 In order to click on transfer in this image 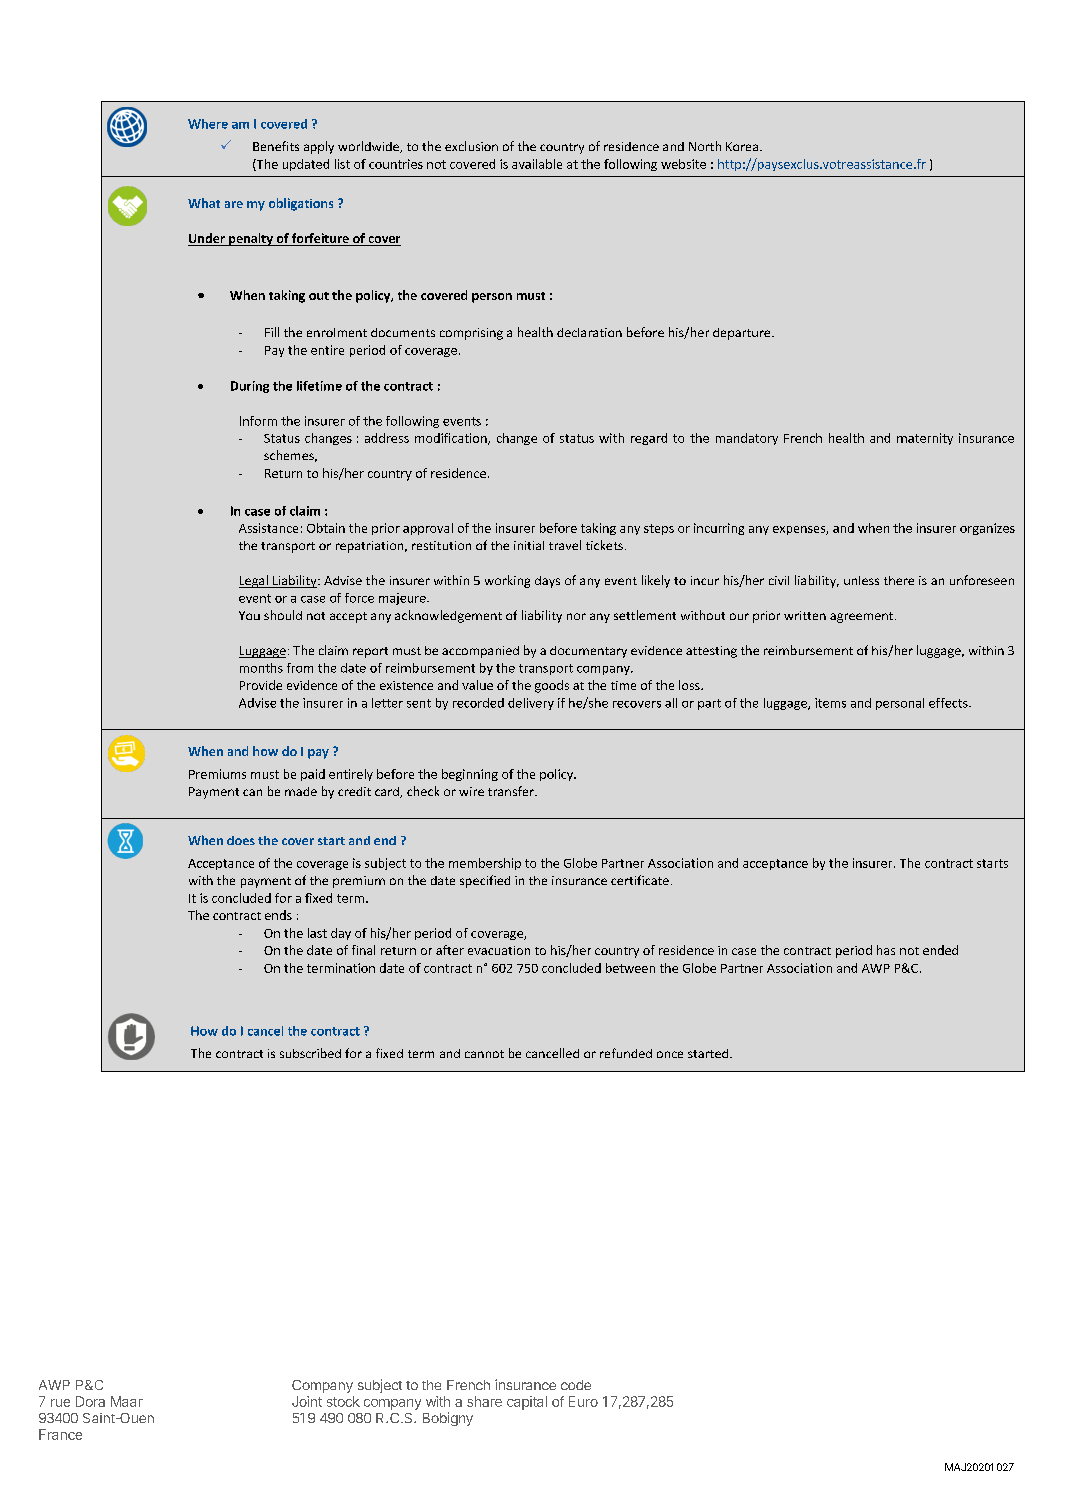, I will do `click(512, 791)`.
